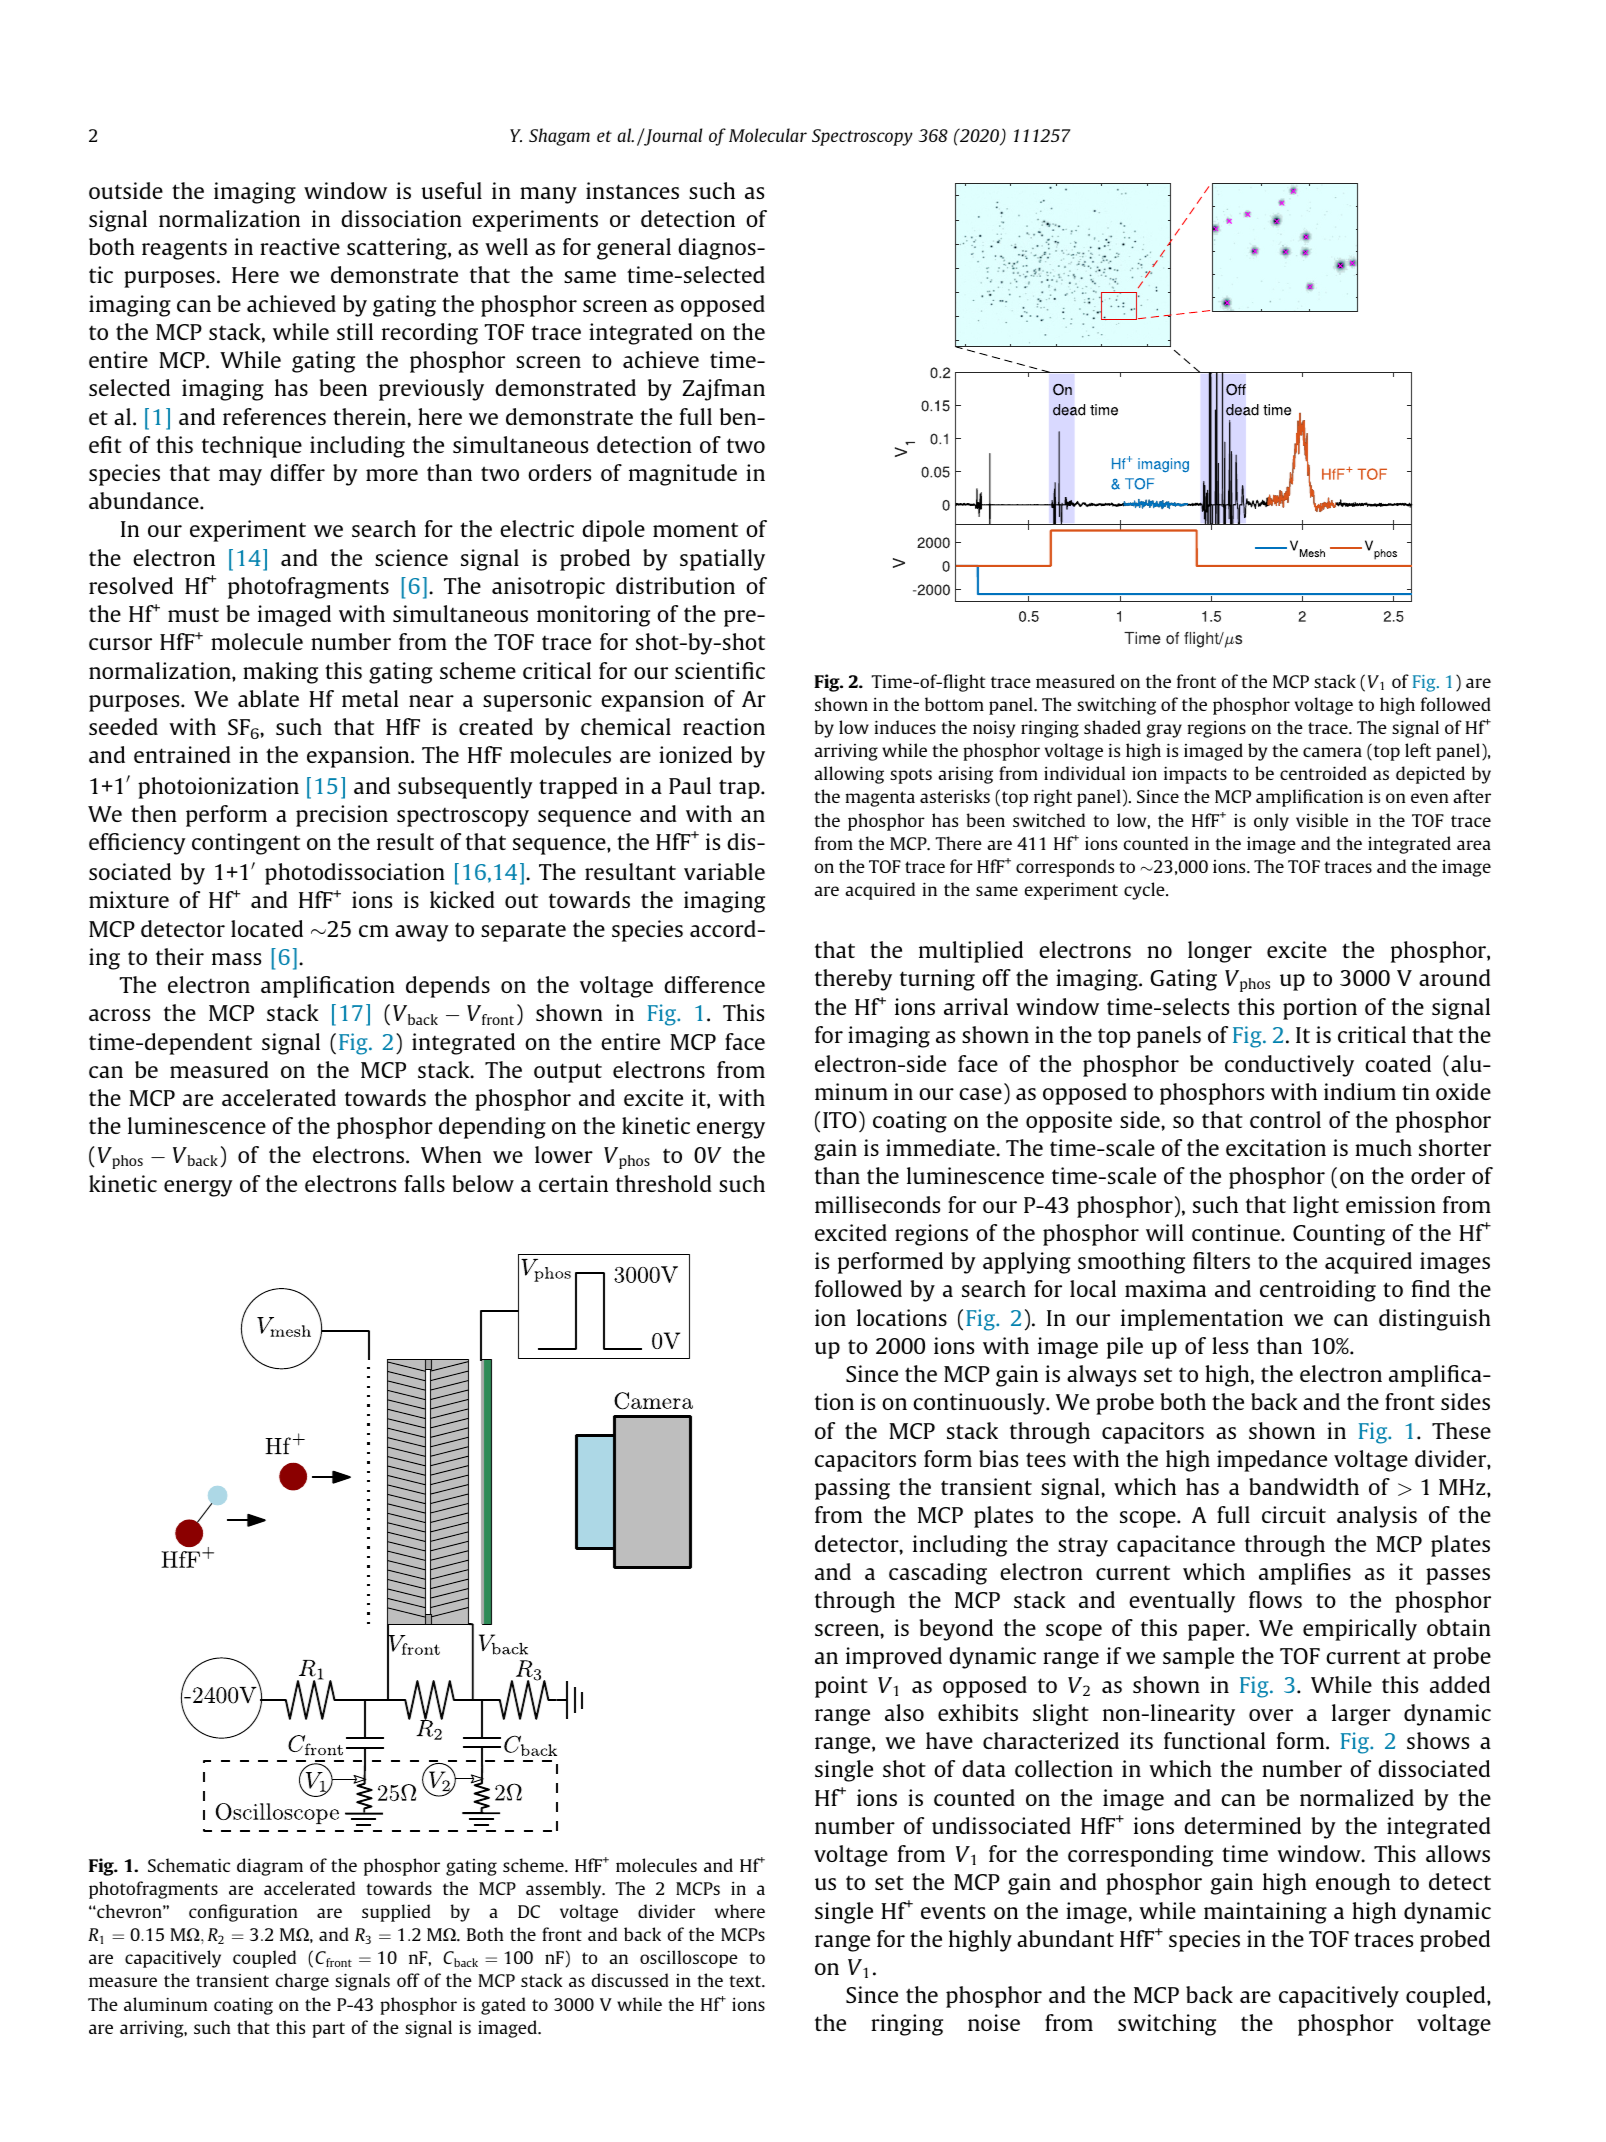 This screenshot has height=2142, width=1606. Describe the element at coordinates (768, 135) in the screenshot. I see `Molecular` at that location.
